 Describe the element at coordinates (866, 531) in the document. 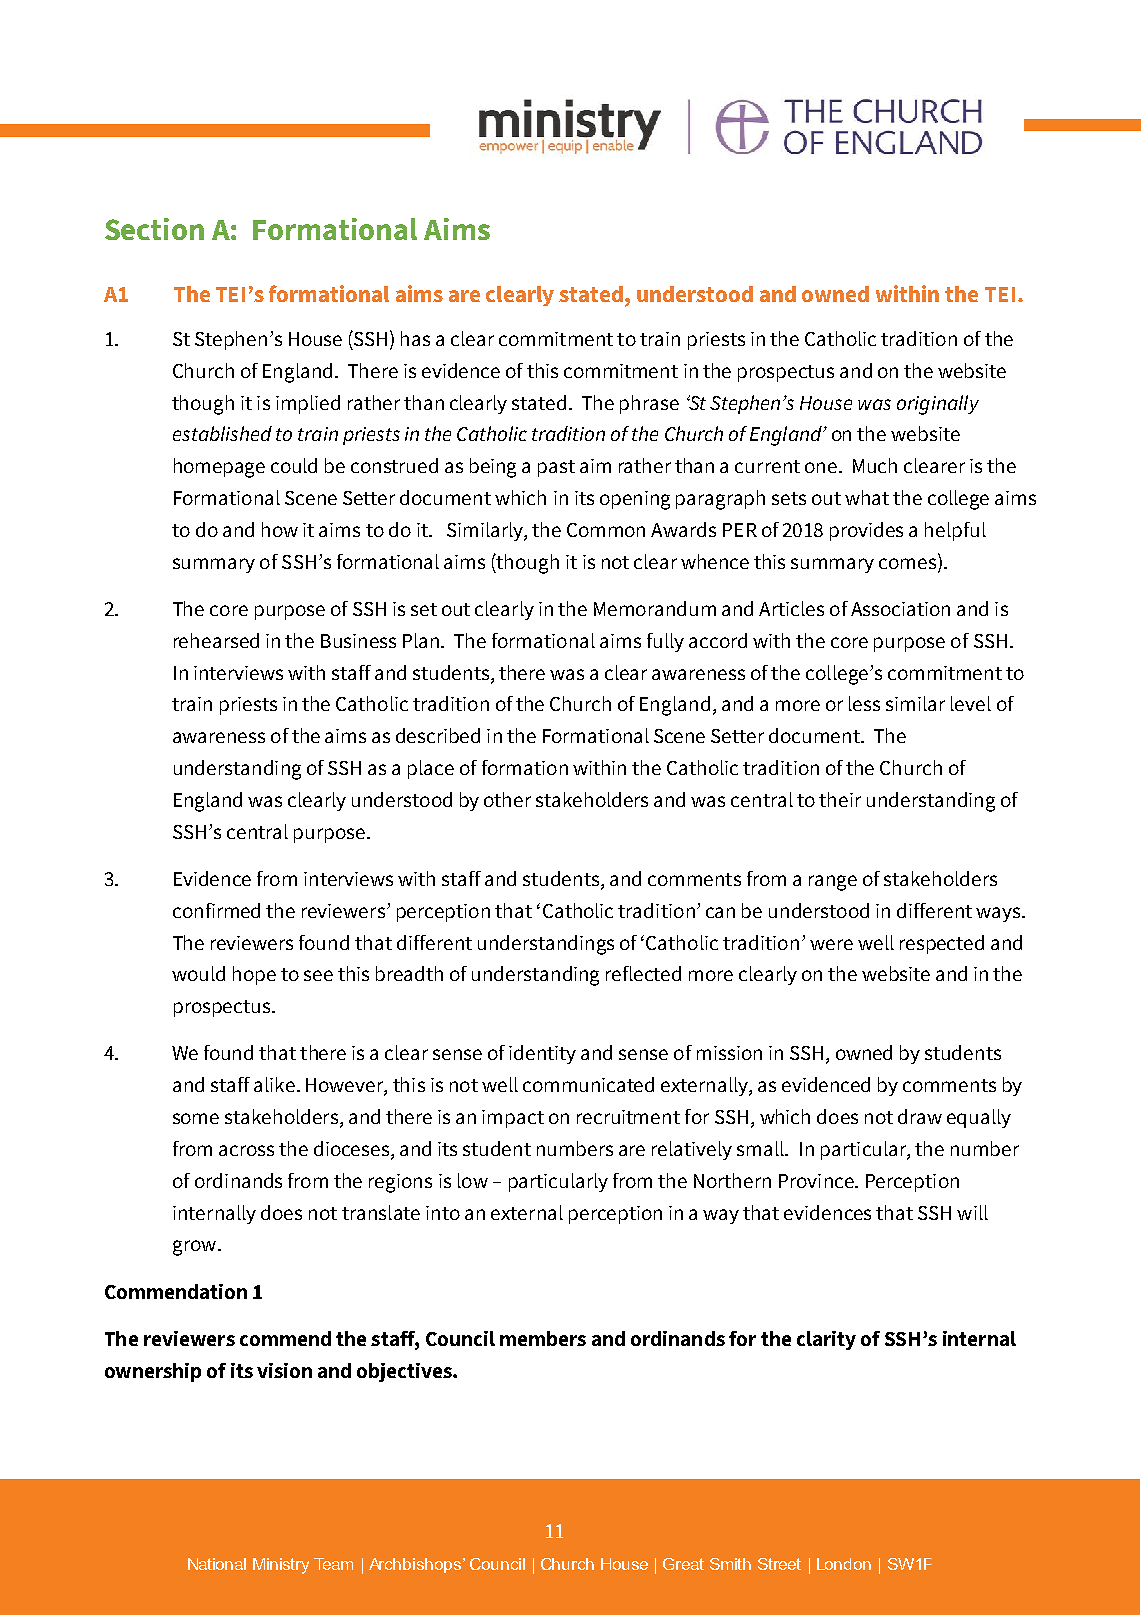

I see `provides` at that location.
